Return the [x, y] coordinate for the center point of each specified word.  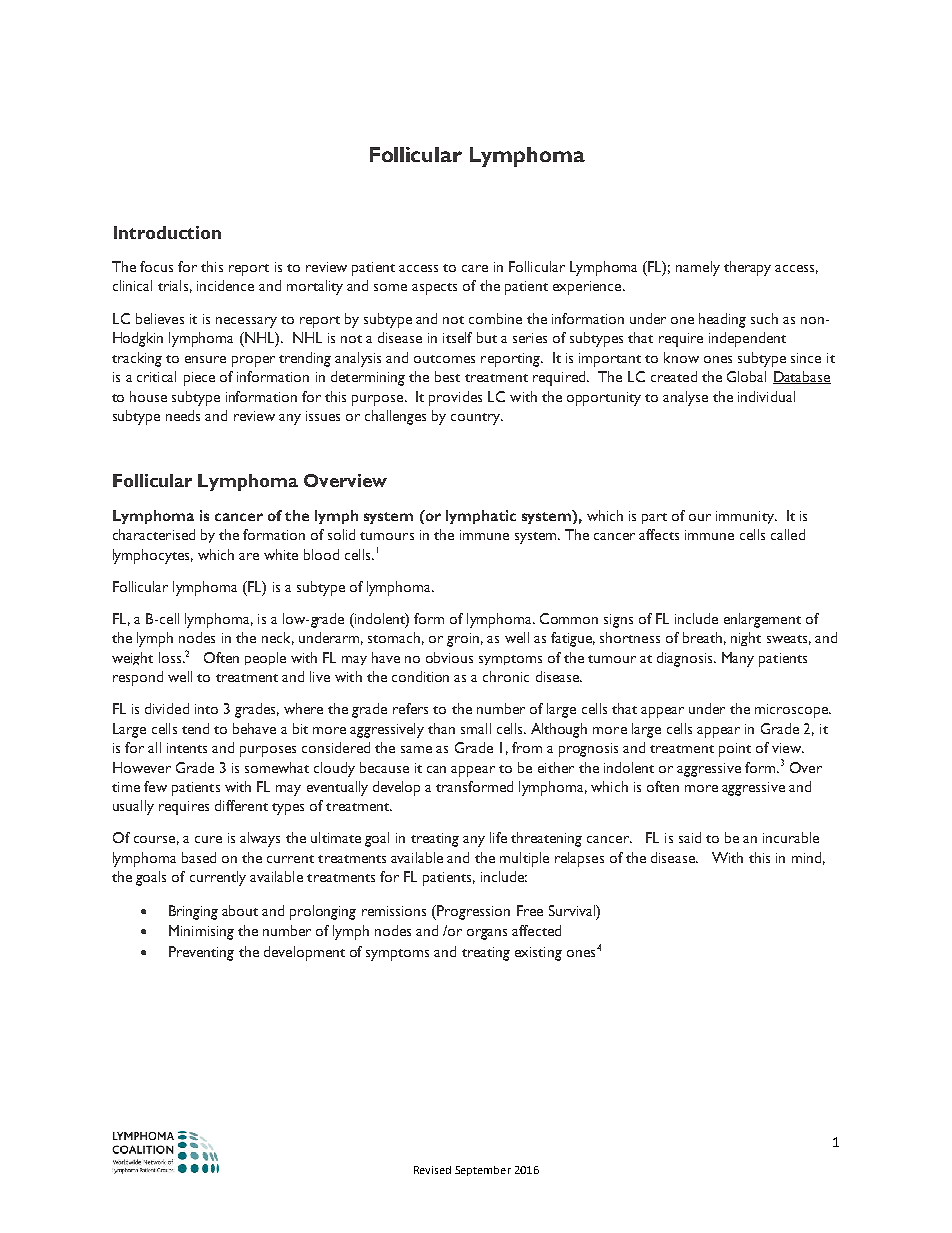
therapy [747, 268]
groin [463, 640]
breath [702, 637]
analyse [685, 398]
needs [183, 415]
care [475, 268]
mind [806, 857]
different [241, 805]
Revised [432, 1170]
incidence [225, 285]
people [265, 658]
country [477, 419]
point [735, 750]
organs [487, 934]
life [498, 837]
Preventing [201, 953]
